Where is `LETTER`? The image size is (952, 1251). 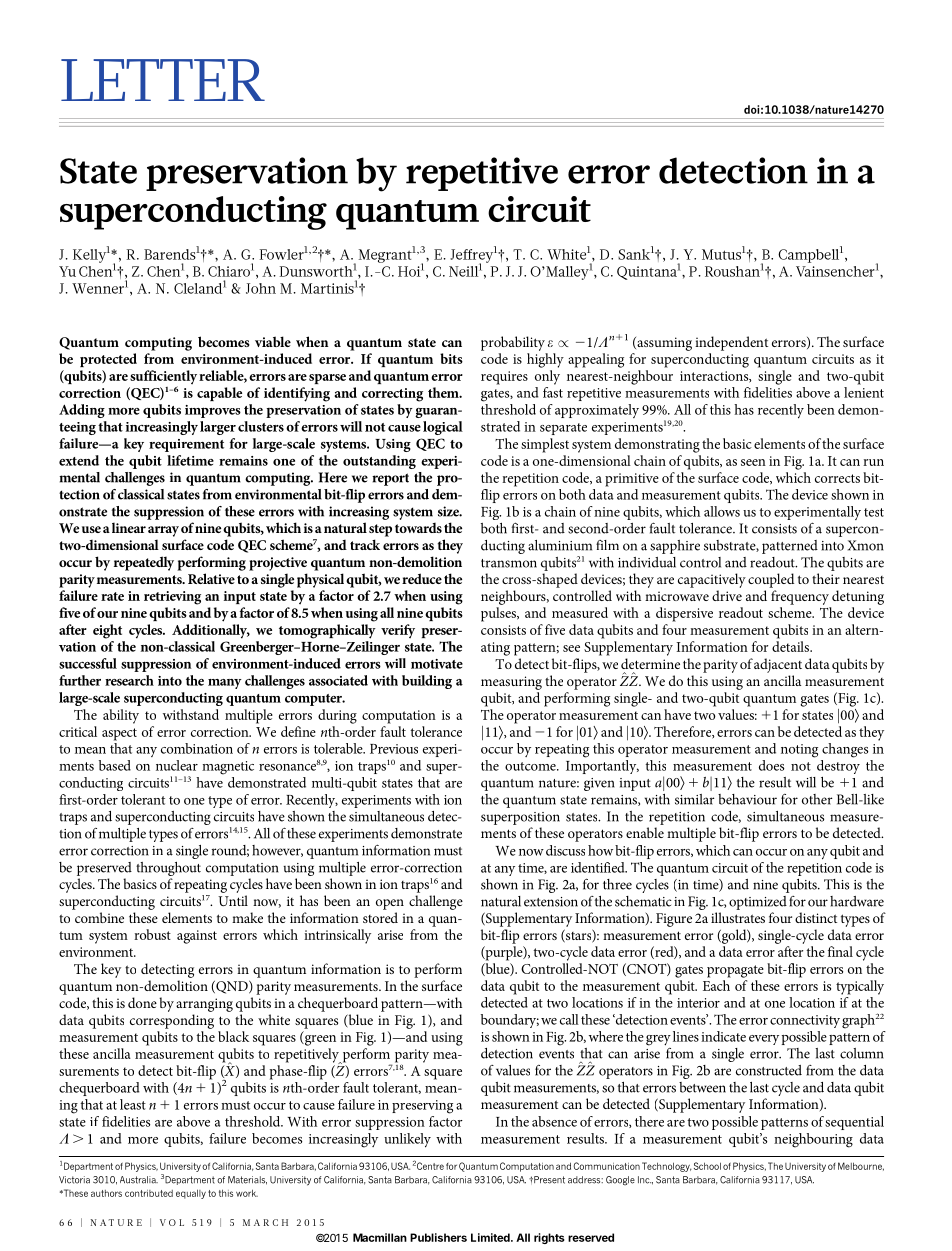
LETTER is located at coordinates (163, 80).
